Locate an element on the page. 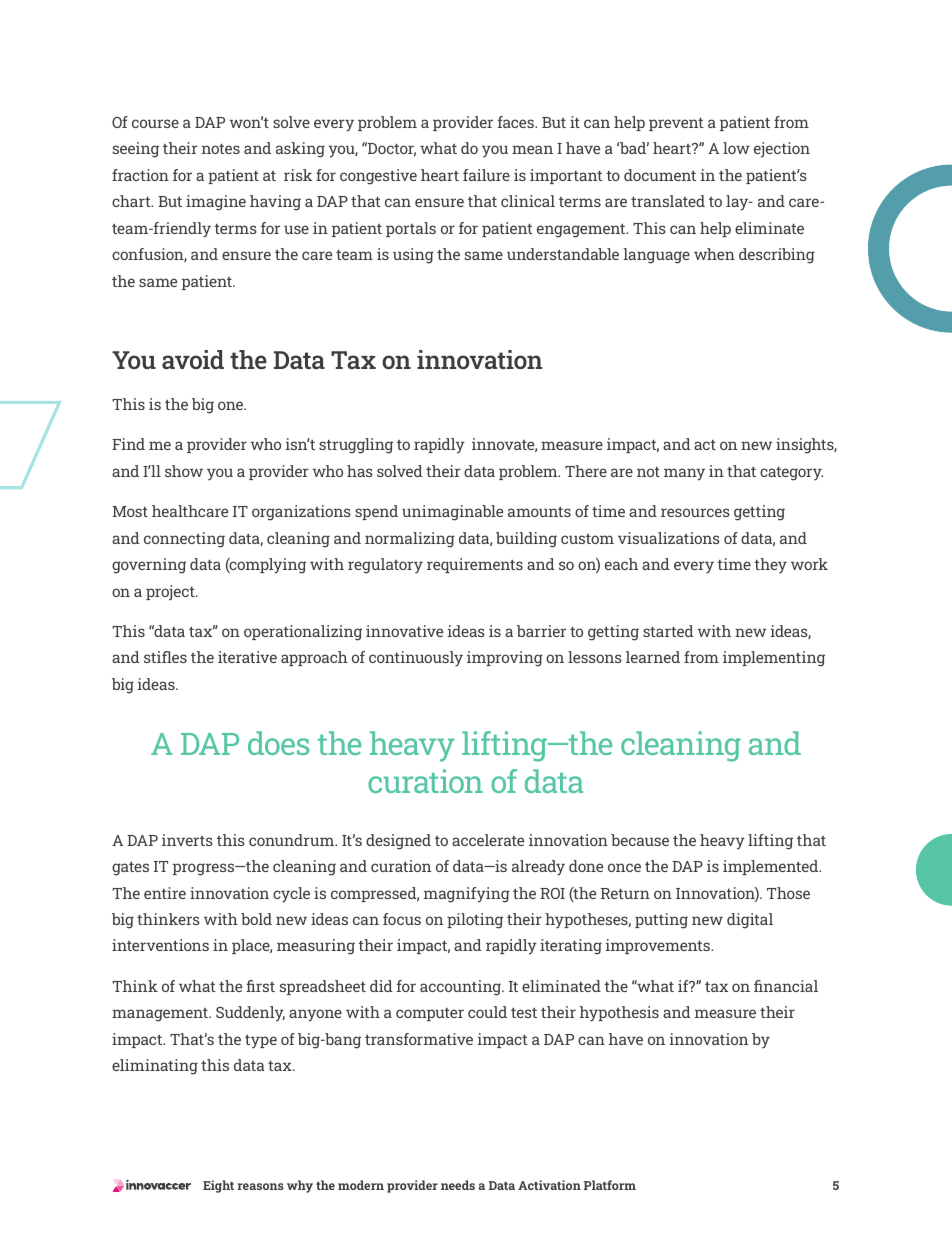 Image resolution: width=952 pixels, height=1233 pixels. Eight is located at coordinates (218, 1186).
